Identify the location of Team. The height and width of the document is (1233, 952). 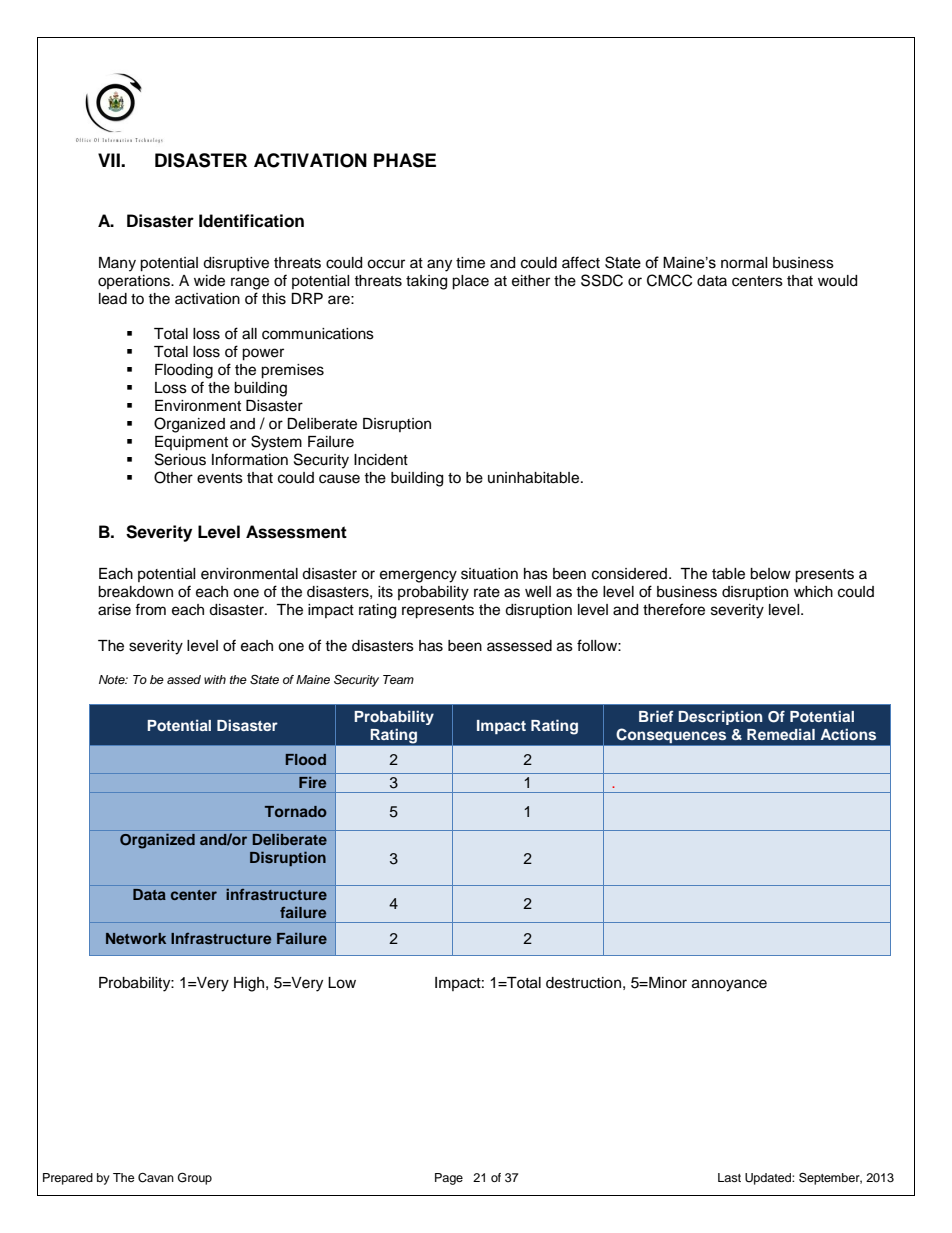
(398, 679).
